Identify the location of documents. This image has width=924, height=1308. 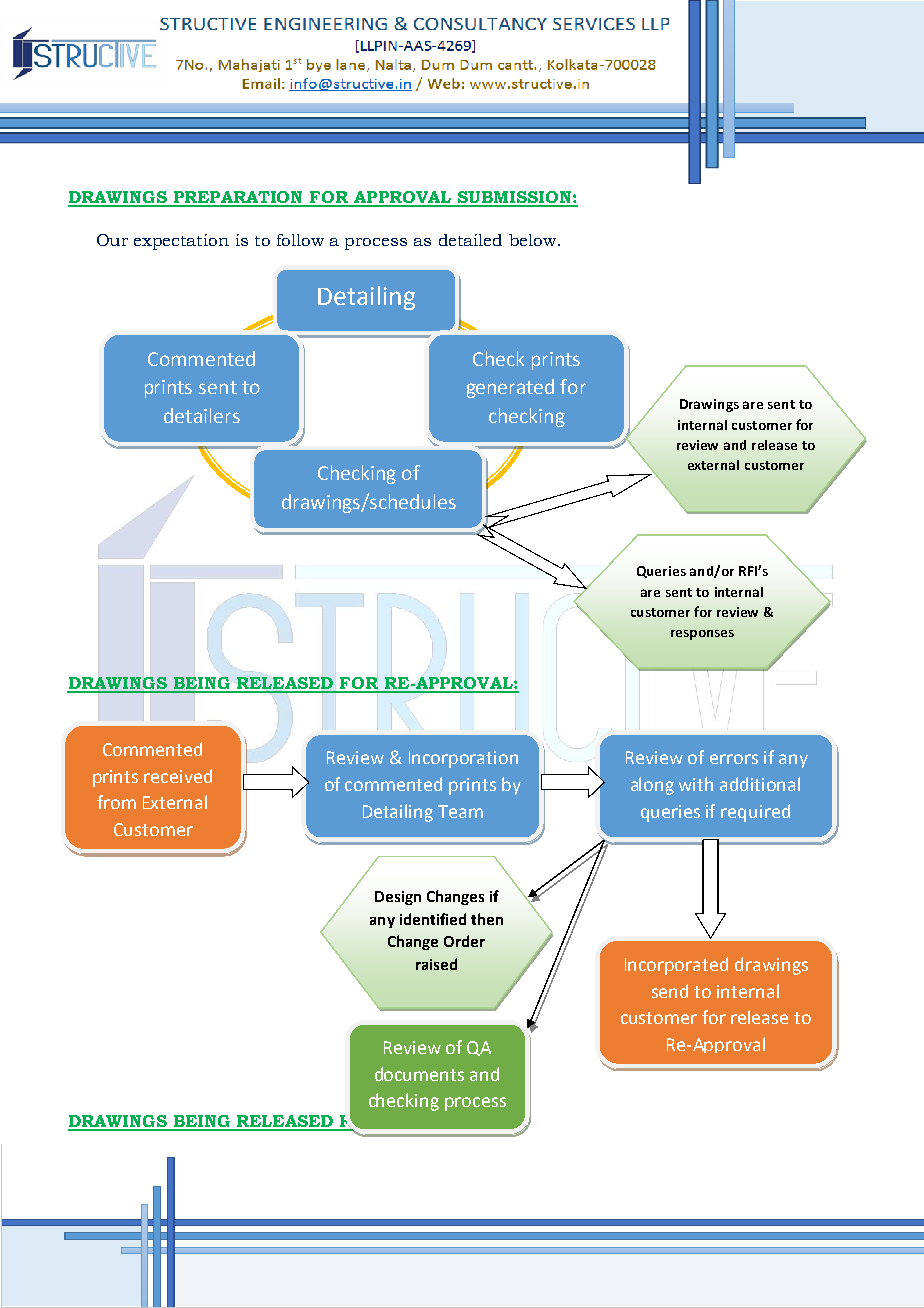
(419, 1074).
